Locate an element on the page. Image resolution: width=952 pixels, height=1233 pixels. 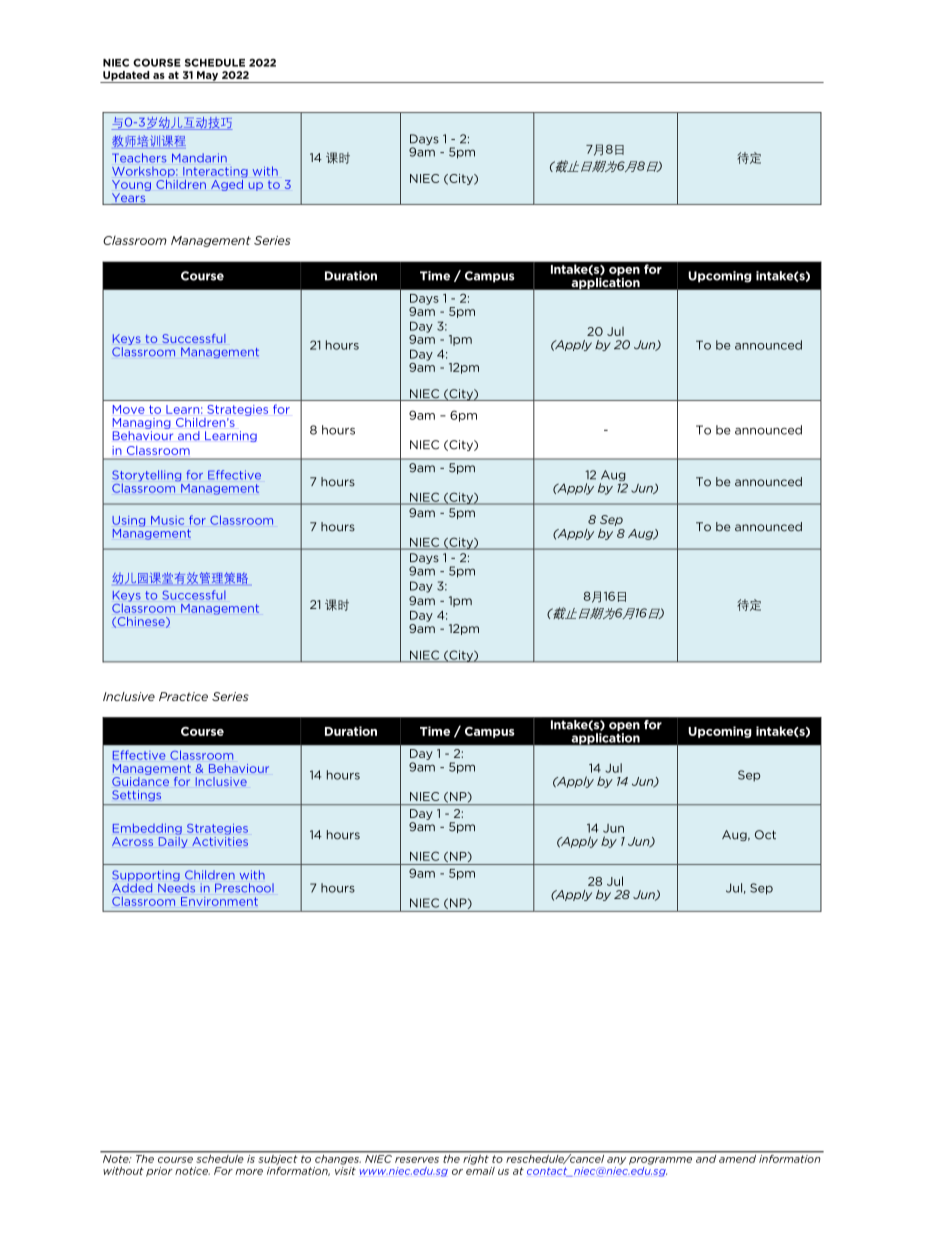
prior is located at coordinates (159, 1172).
